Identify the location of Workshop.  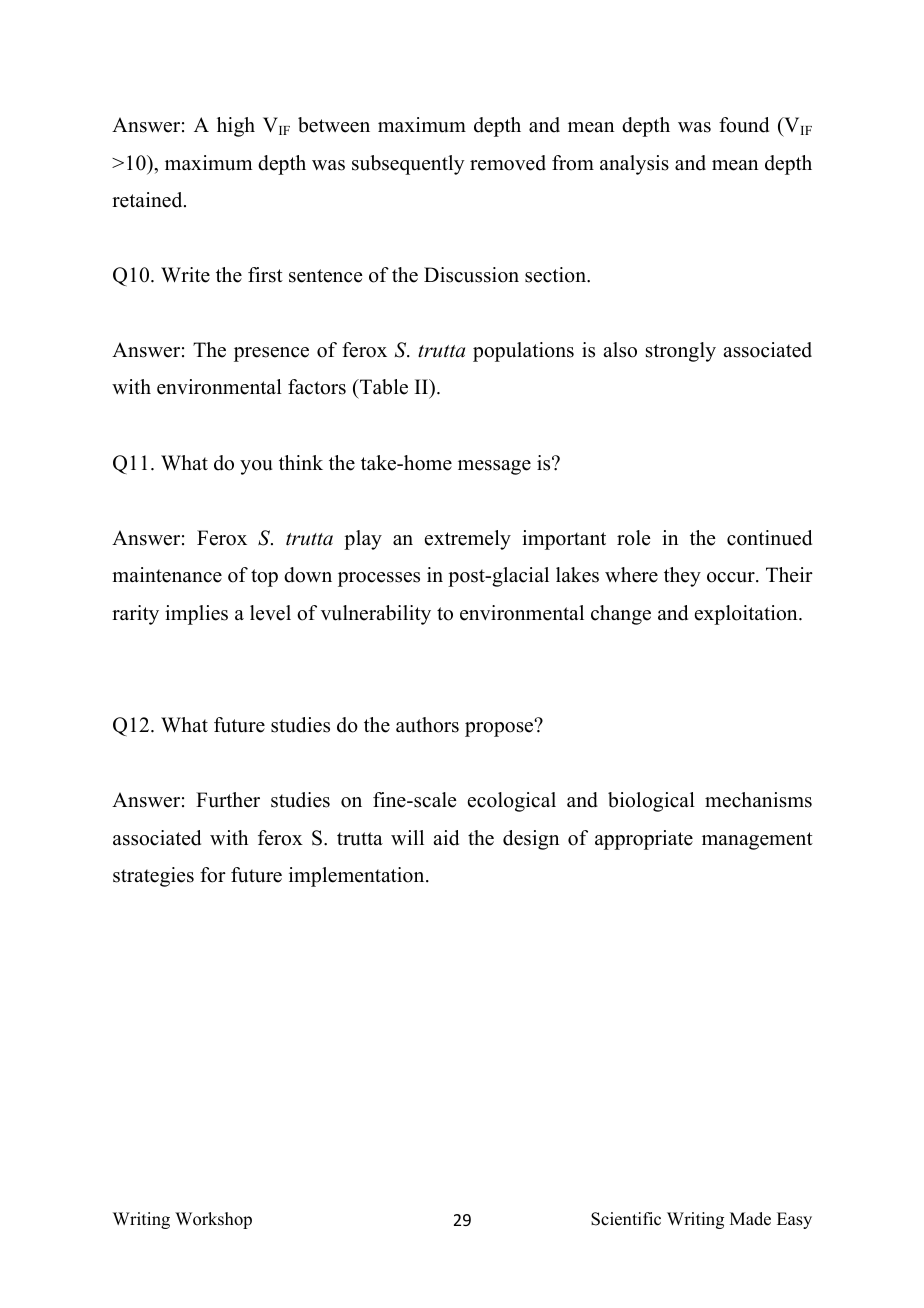
(213, 1220).
